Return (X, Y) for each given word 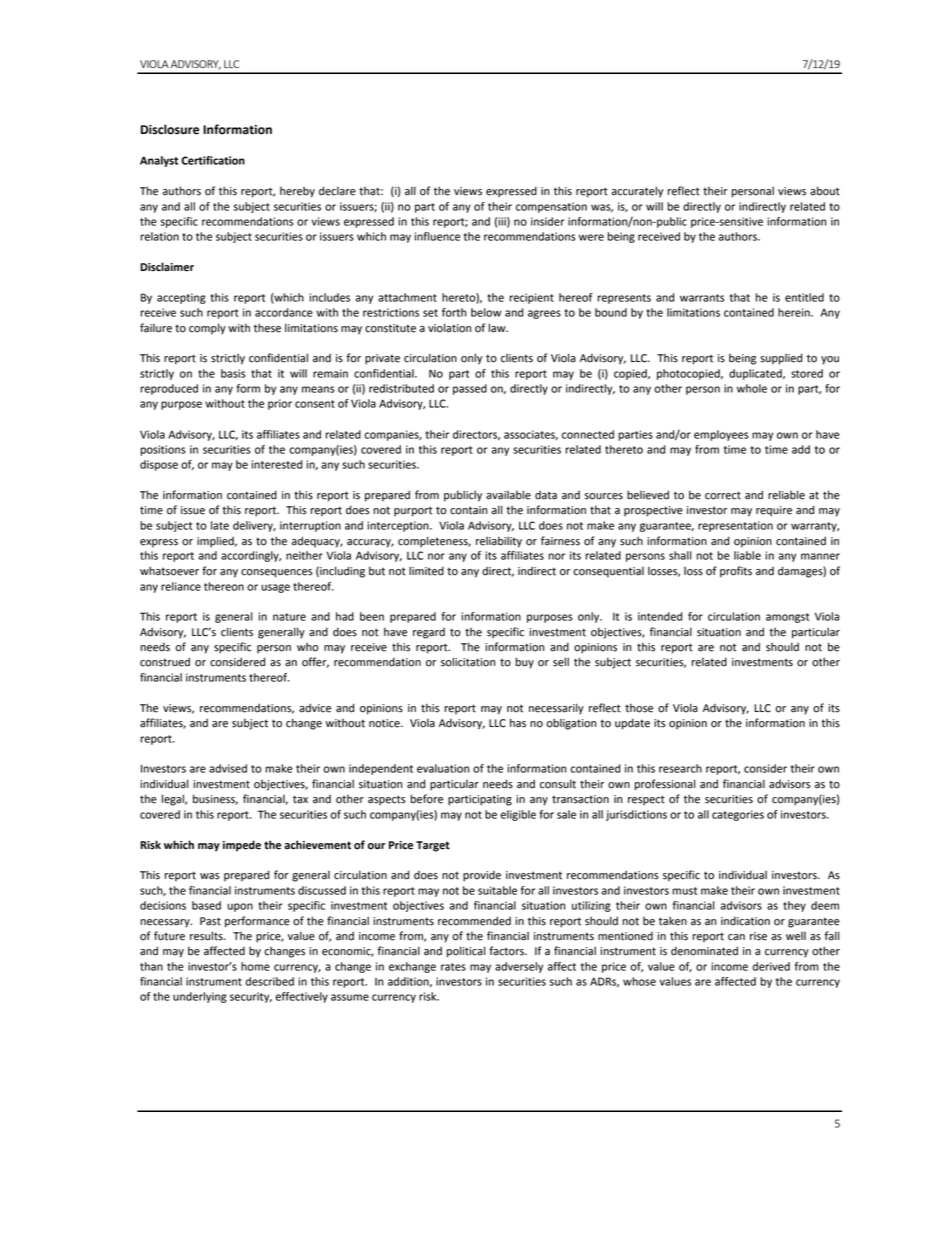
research (680, 768)
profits (736, 572)
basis (233, 373)
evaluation (443, 768)
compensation (551, 207)
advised (228, 768)
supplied (781, 359)
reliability (499, 542)
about (825, 191)
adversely (519, 967)
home (255, 966)
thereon (224, 586)
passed (470, 389)
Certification (213, 160)
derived (771, 966)
